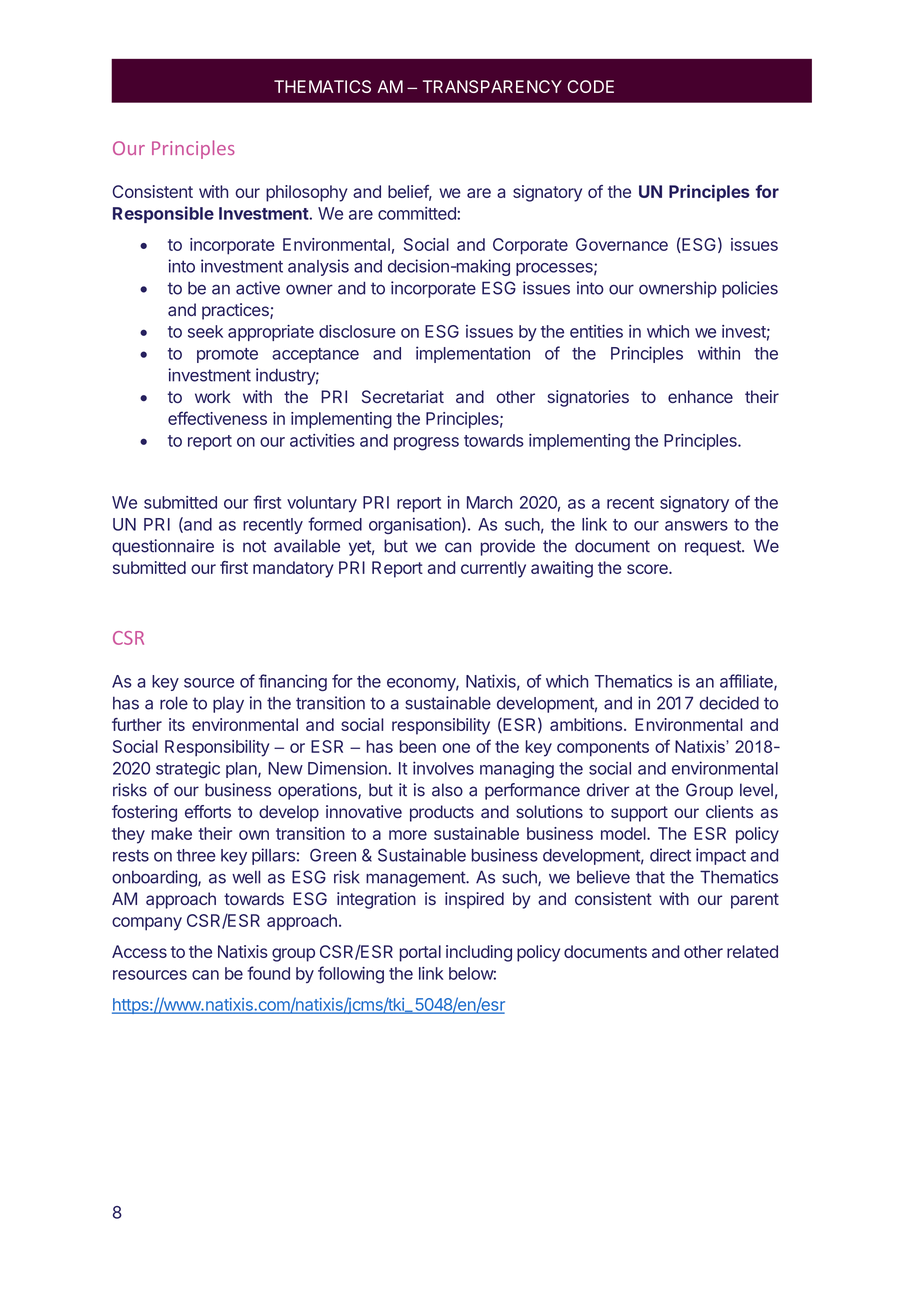 The width and height of the screenshot is (924, 1308). Describe the element at coordinates (696, 526) in the screenshot. I see `answers` at that location.
